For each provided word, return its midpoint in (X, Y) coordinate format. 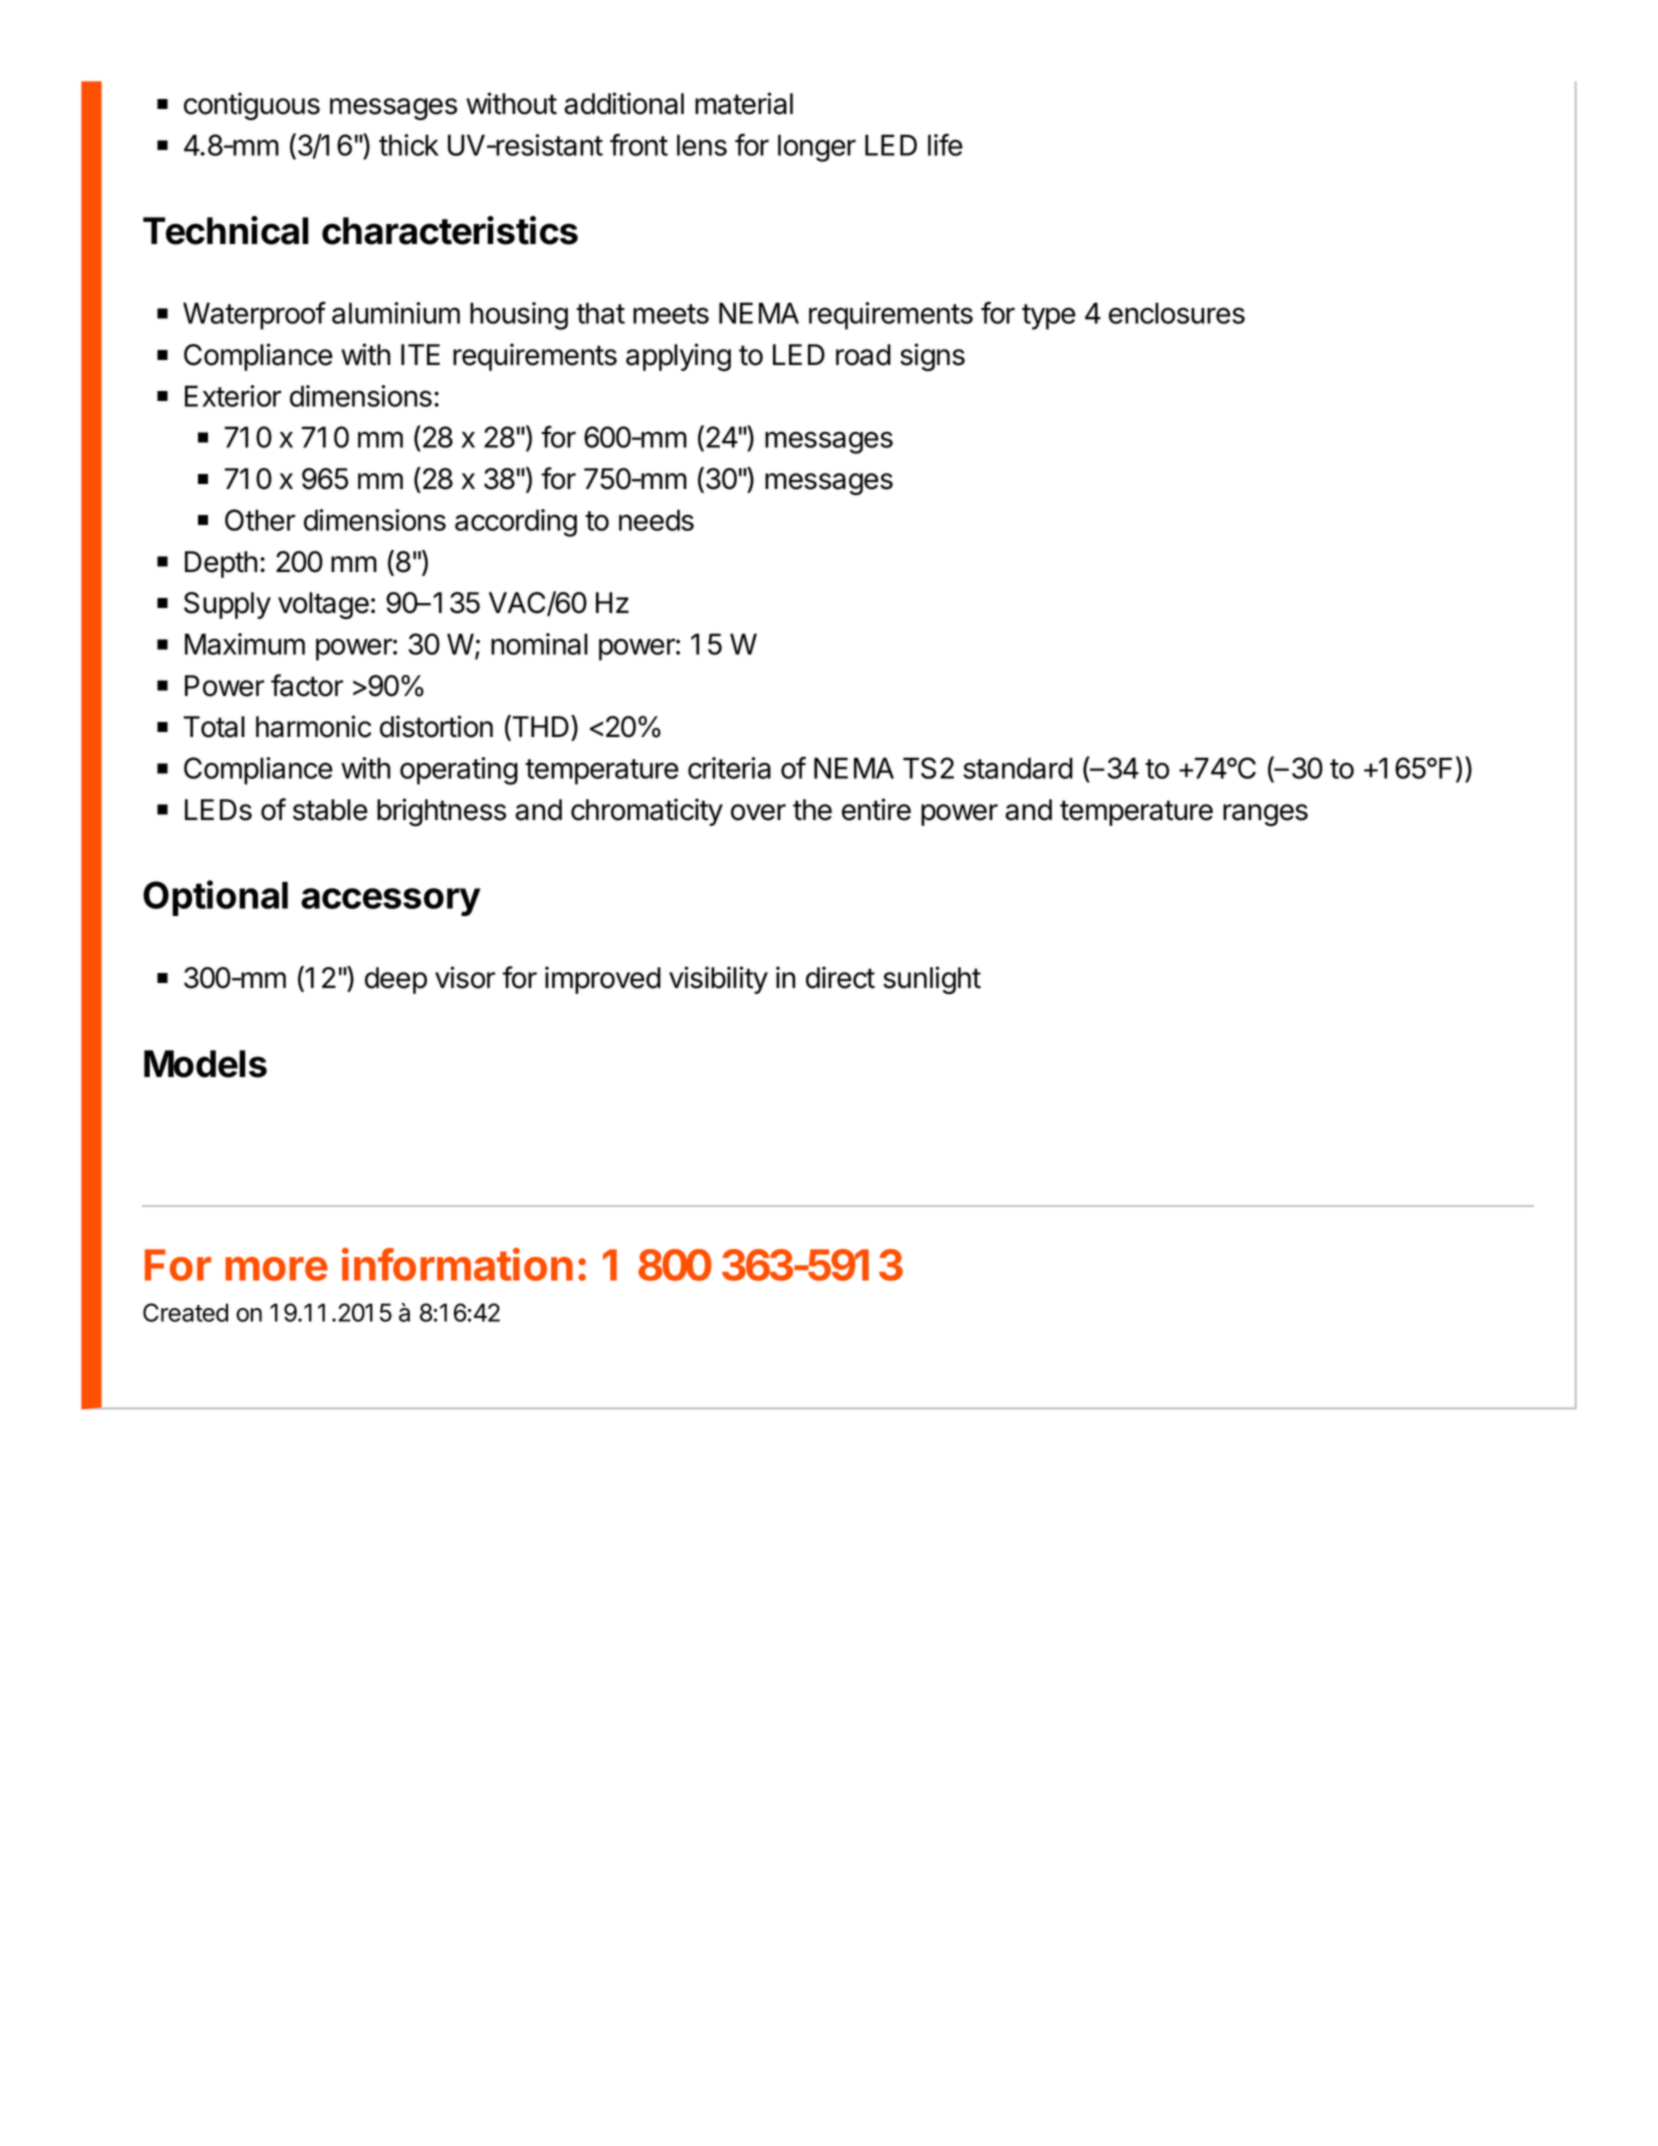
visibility (718, 980)
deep (396, 980)
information (457, 1264)
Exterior (233, 396)
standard (1018, 768)
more (276, 1269)
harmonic (313, 726)
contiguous (252, 106)
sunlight (932, 980)
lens (702, 145)
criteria (729, 768)
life (945, 145)
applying (678, 357)
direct (840, 977)
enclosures (1177, 313)
